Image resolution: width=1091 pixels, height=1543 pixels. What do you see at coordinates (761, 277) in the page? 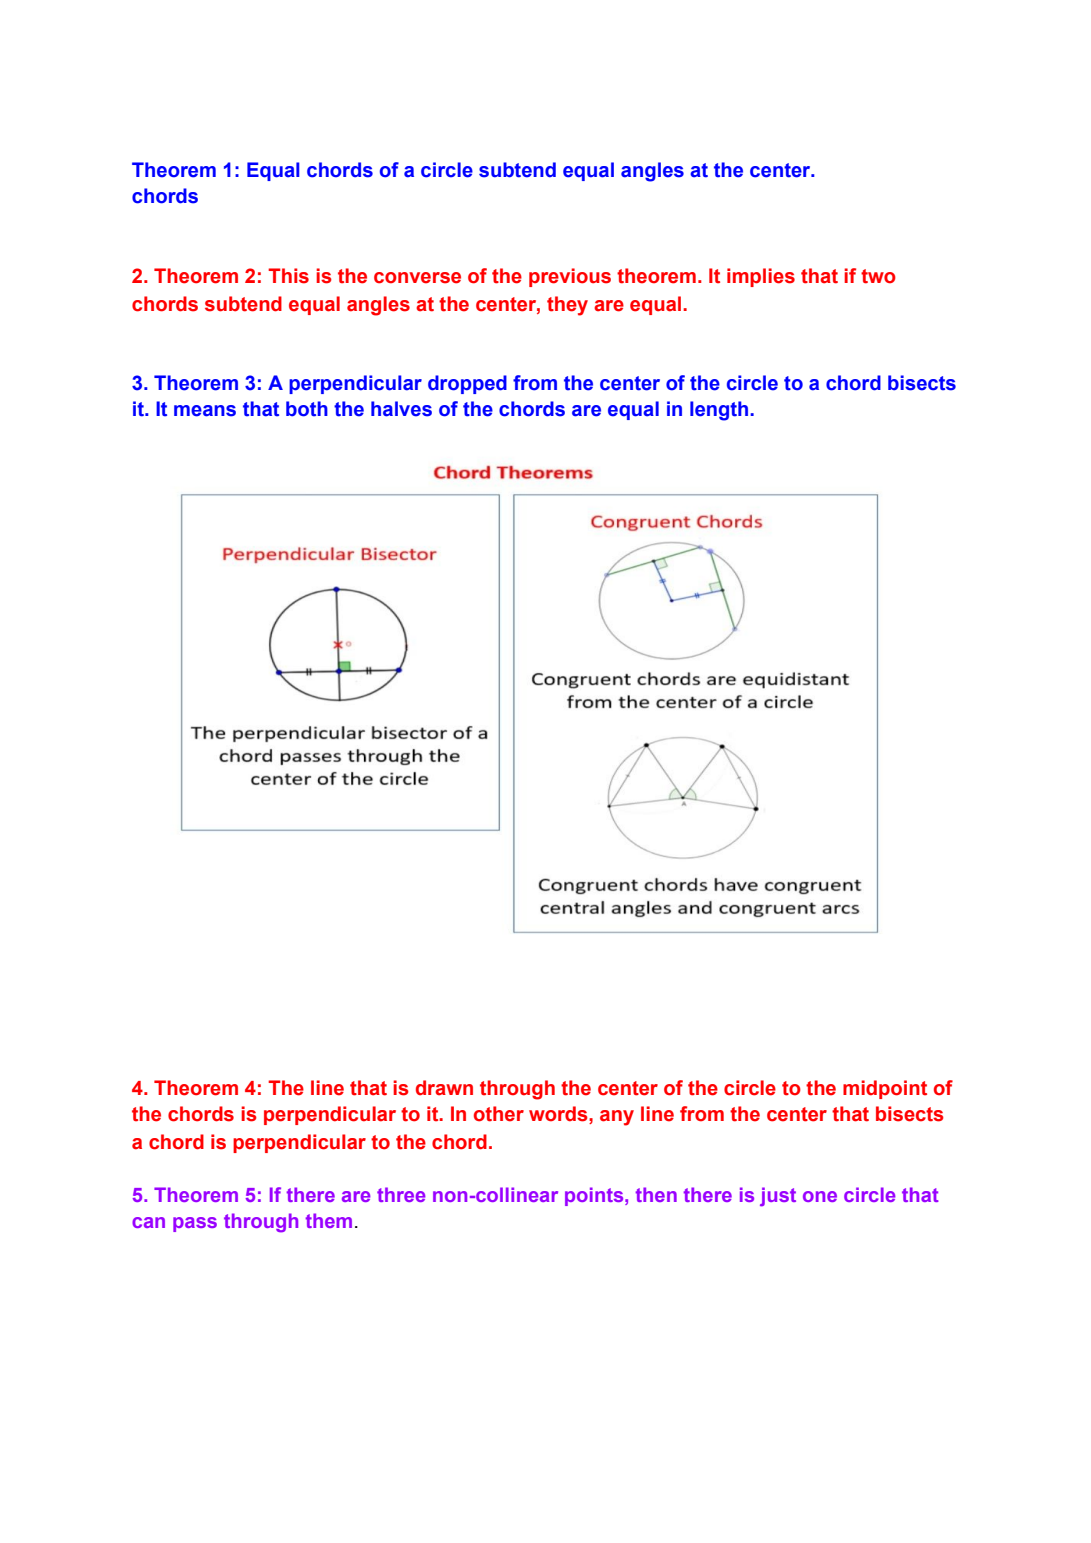
I see `implies` at bounding box center [761, 277].
